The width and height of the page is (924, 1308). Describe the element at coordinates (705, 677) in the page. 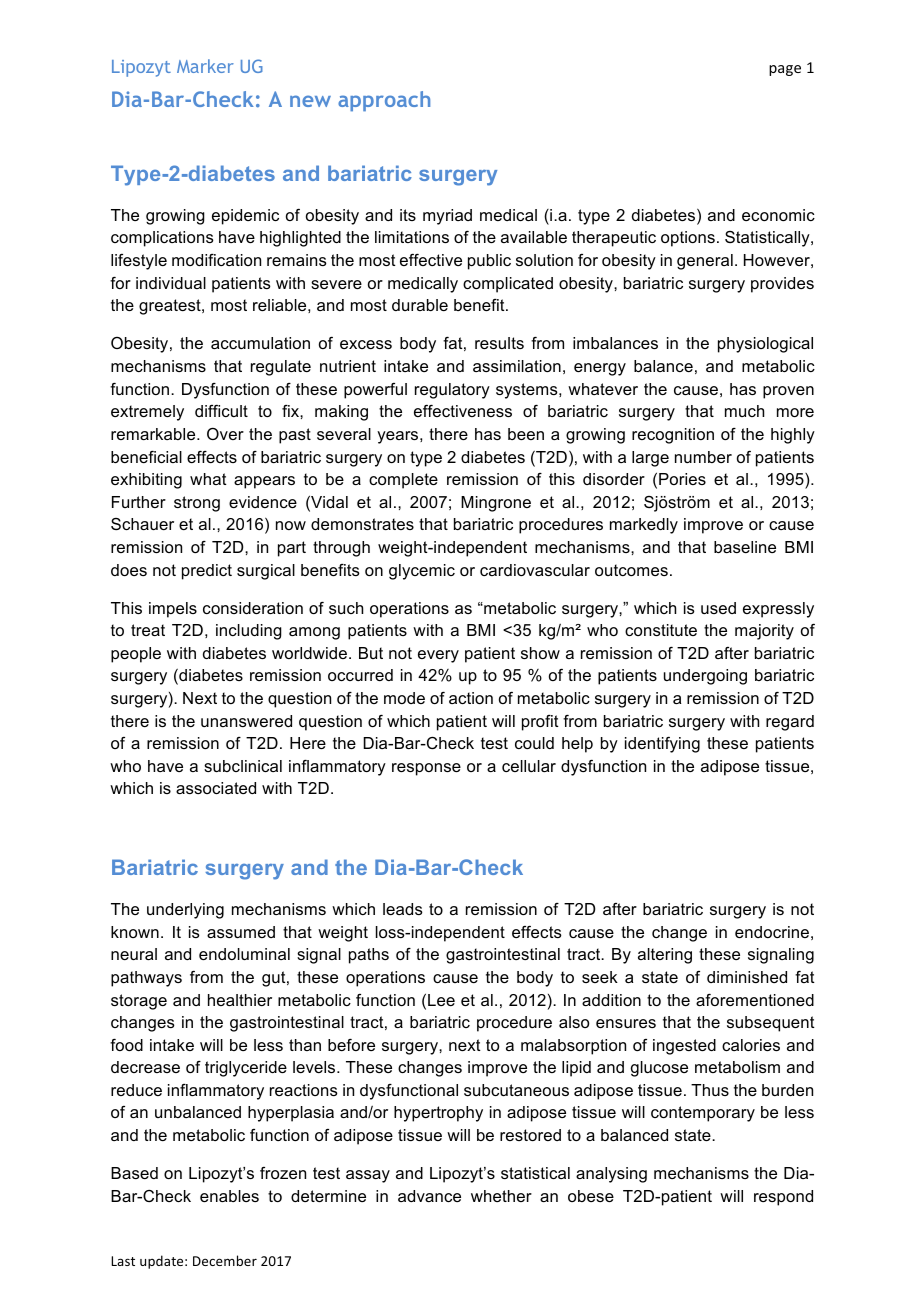

I see `undergoing` at that location.
